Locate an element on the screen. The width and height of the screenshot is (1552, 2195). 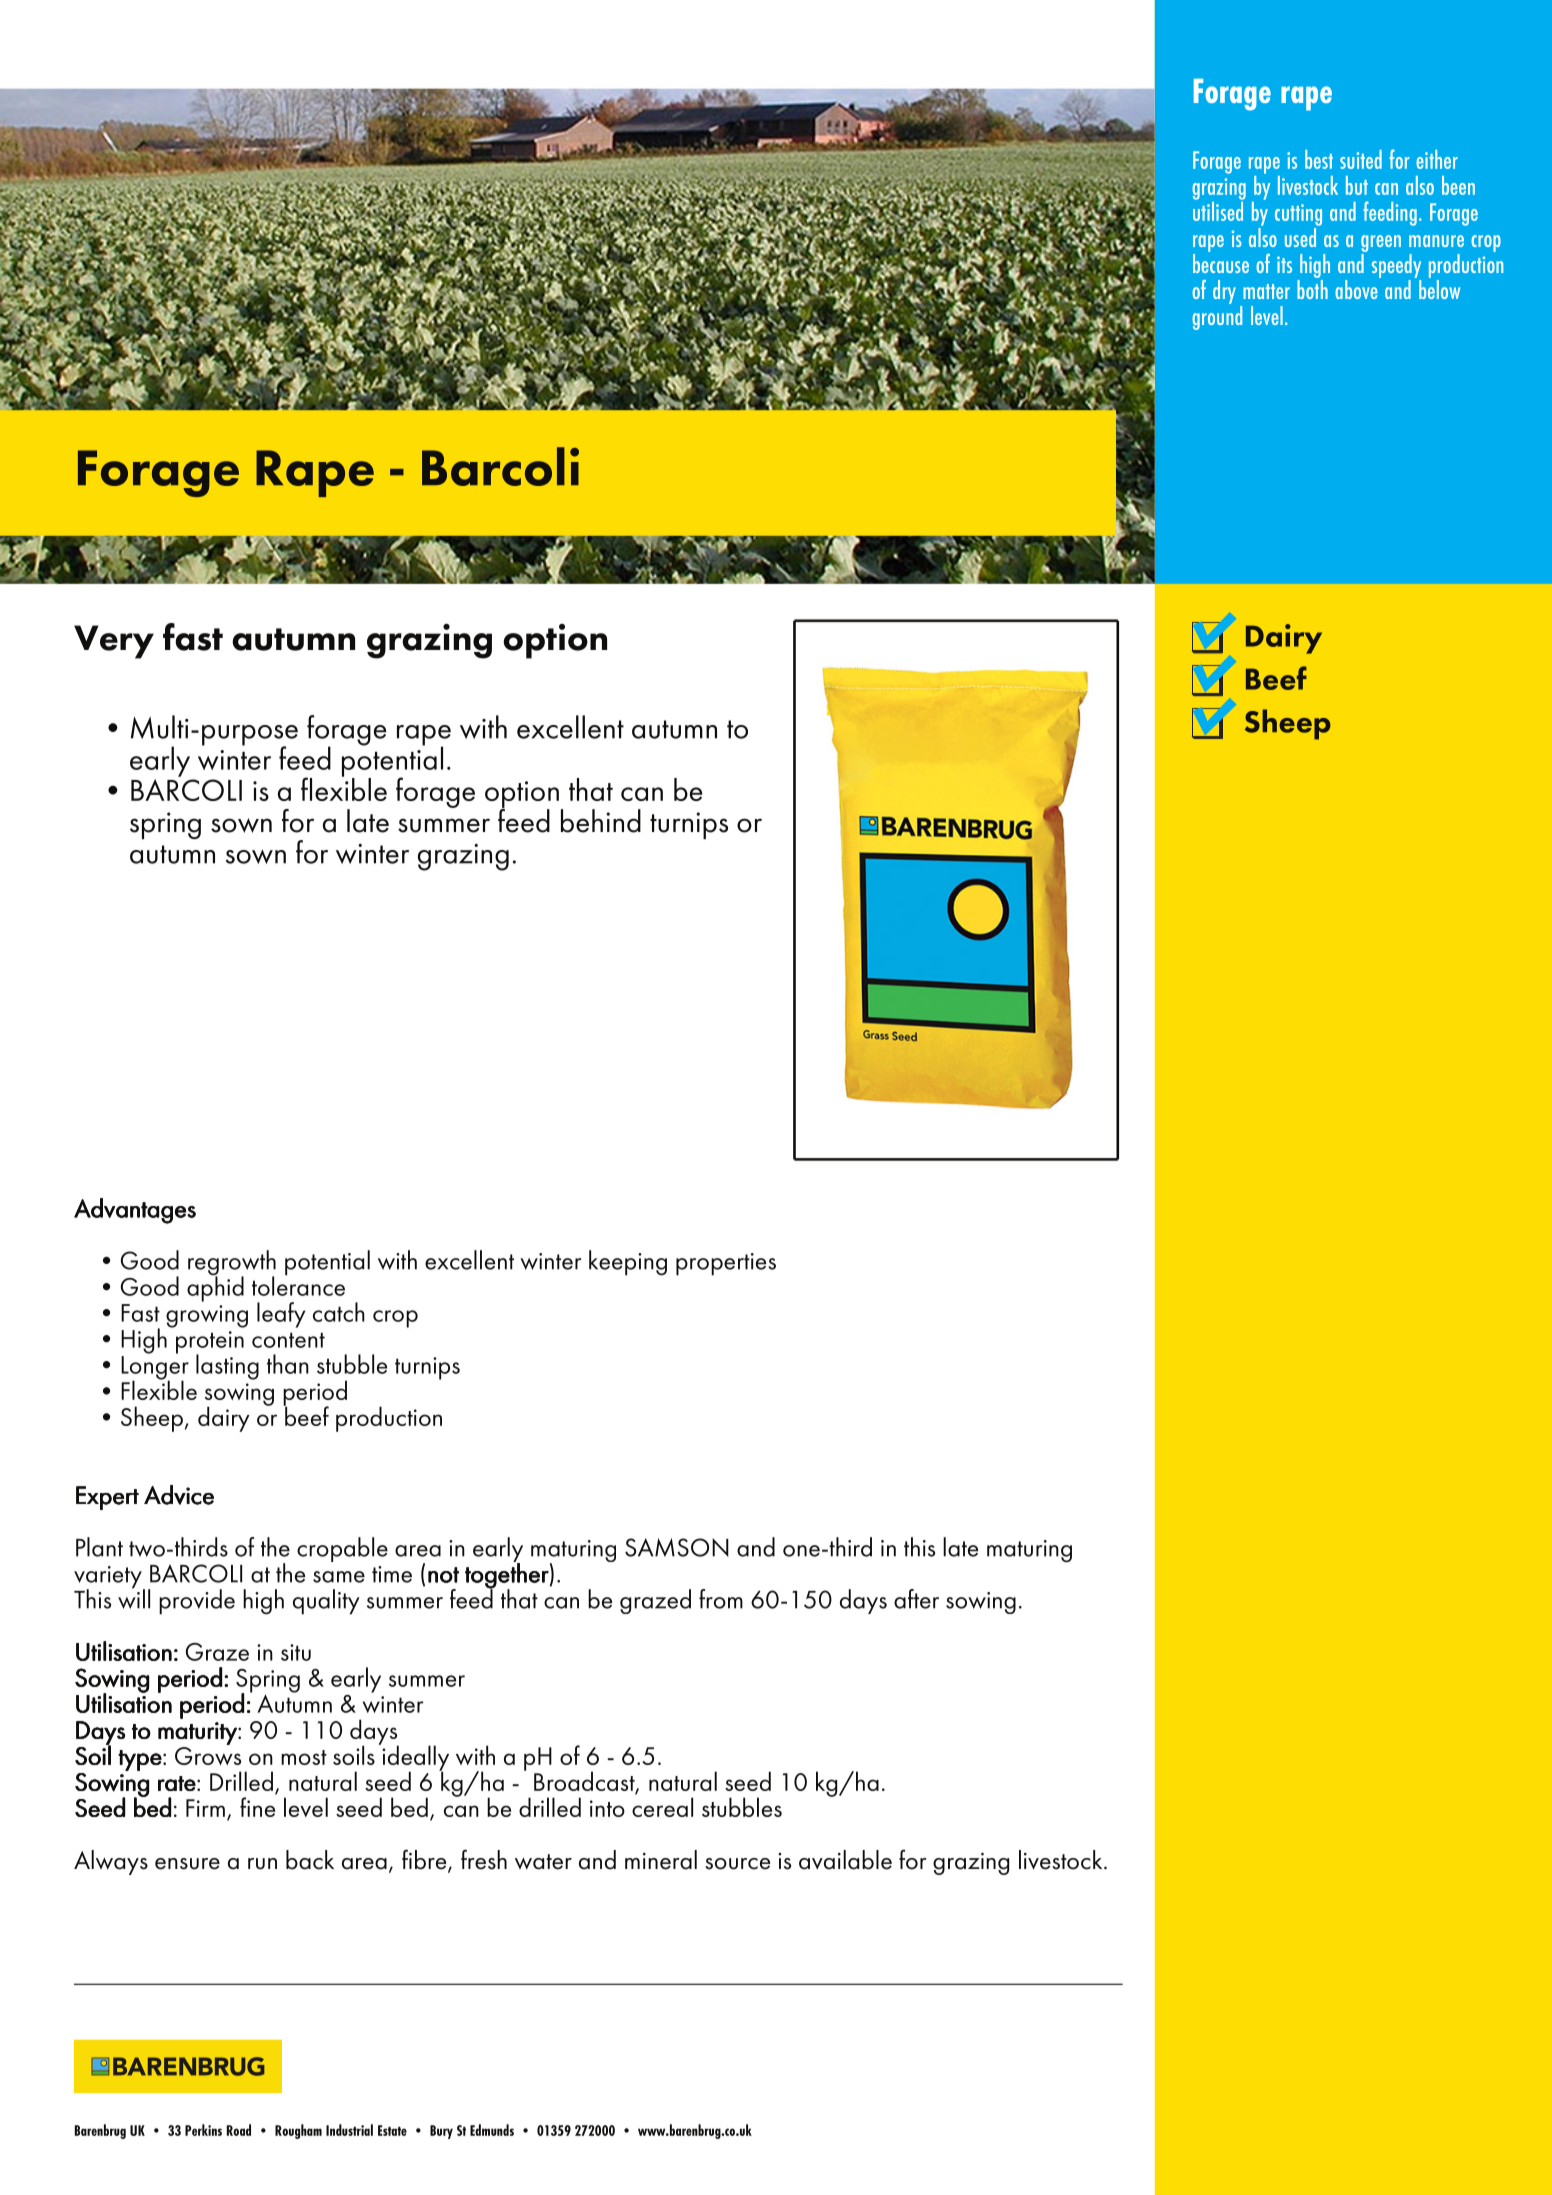
utilised is located at coordinates (1218, 210).
